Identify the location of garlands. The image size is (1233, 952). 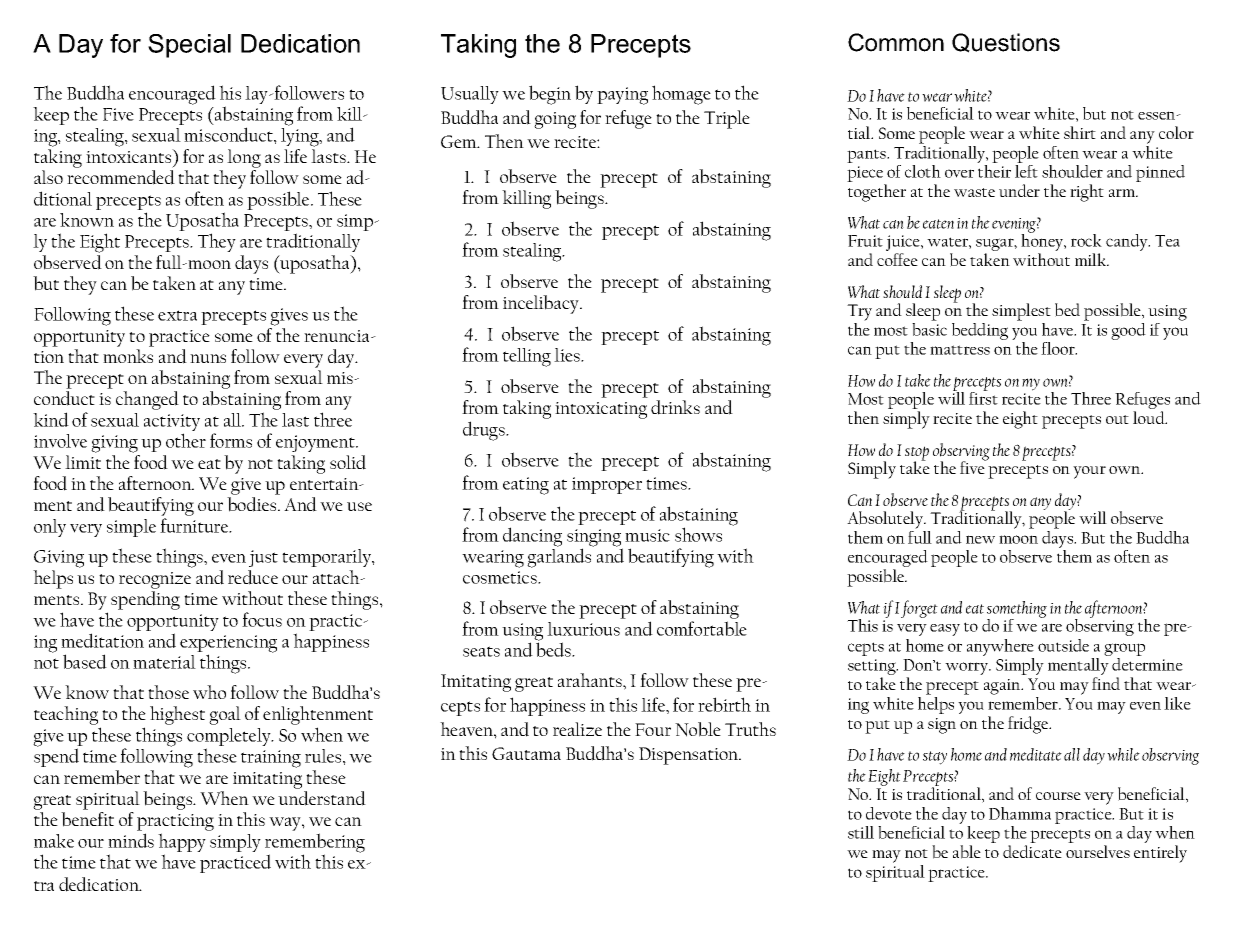
(560, 557).
